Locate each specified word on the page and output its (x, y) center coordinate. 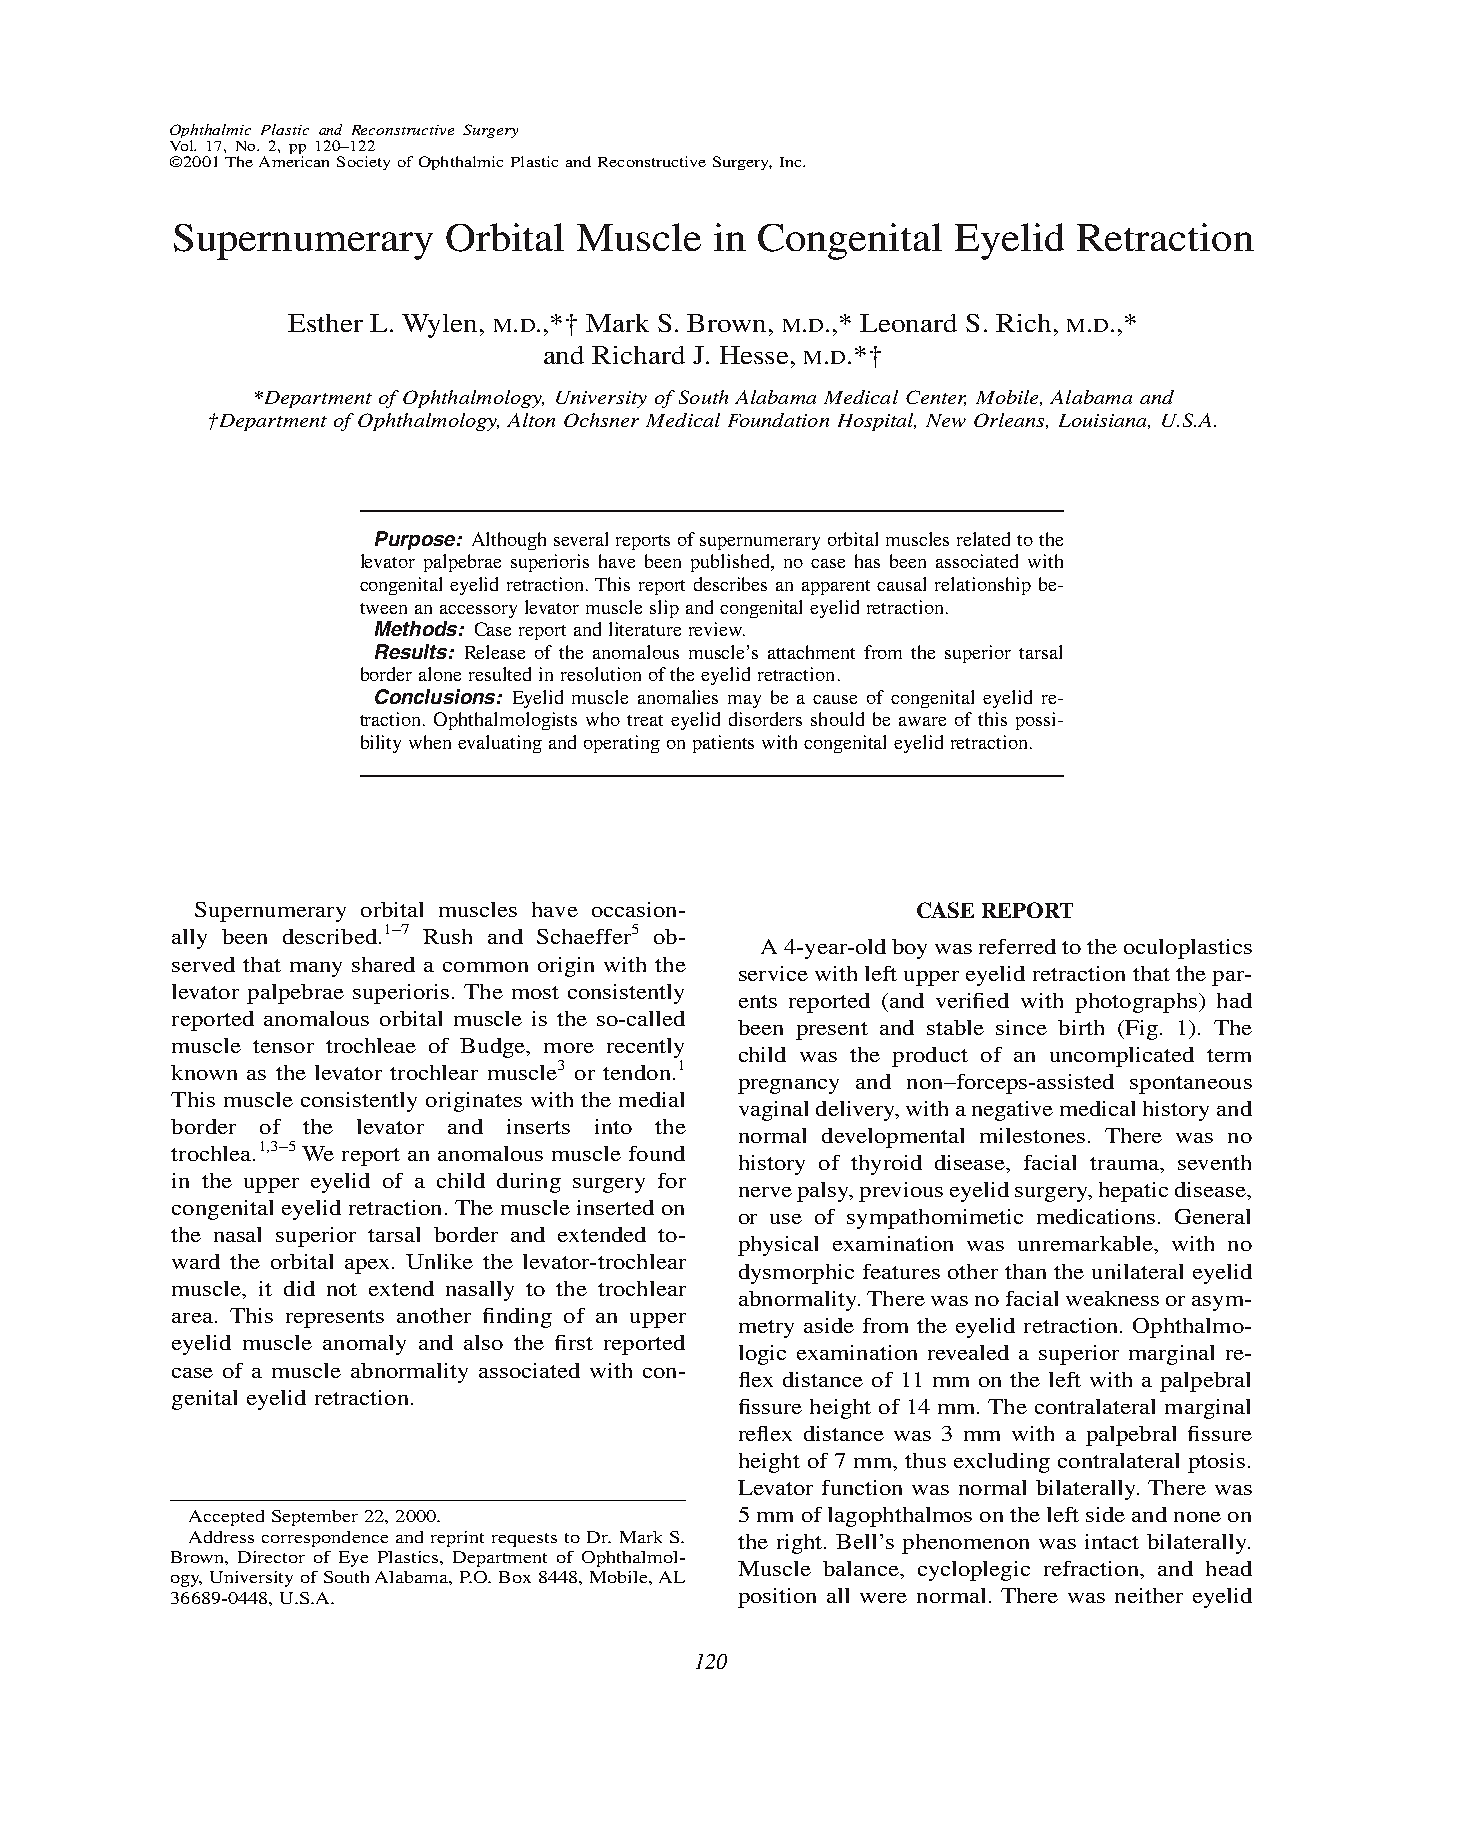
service (773, 973)
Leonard (908, 323)
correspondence (325, 1539)
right (801, 1544)
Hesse (754, 355)
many (316, 969)
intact (1112, 1541)
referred (1017, 946)
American (294, 161)
